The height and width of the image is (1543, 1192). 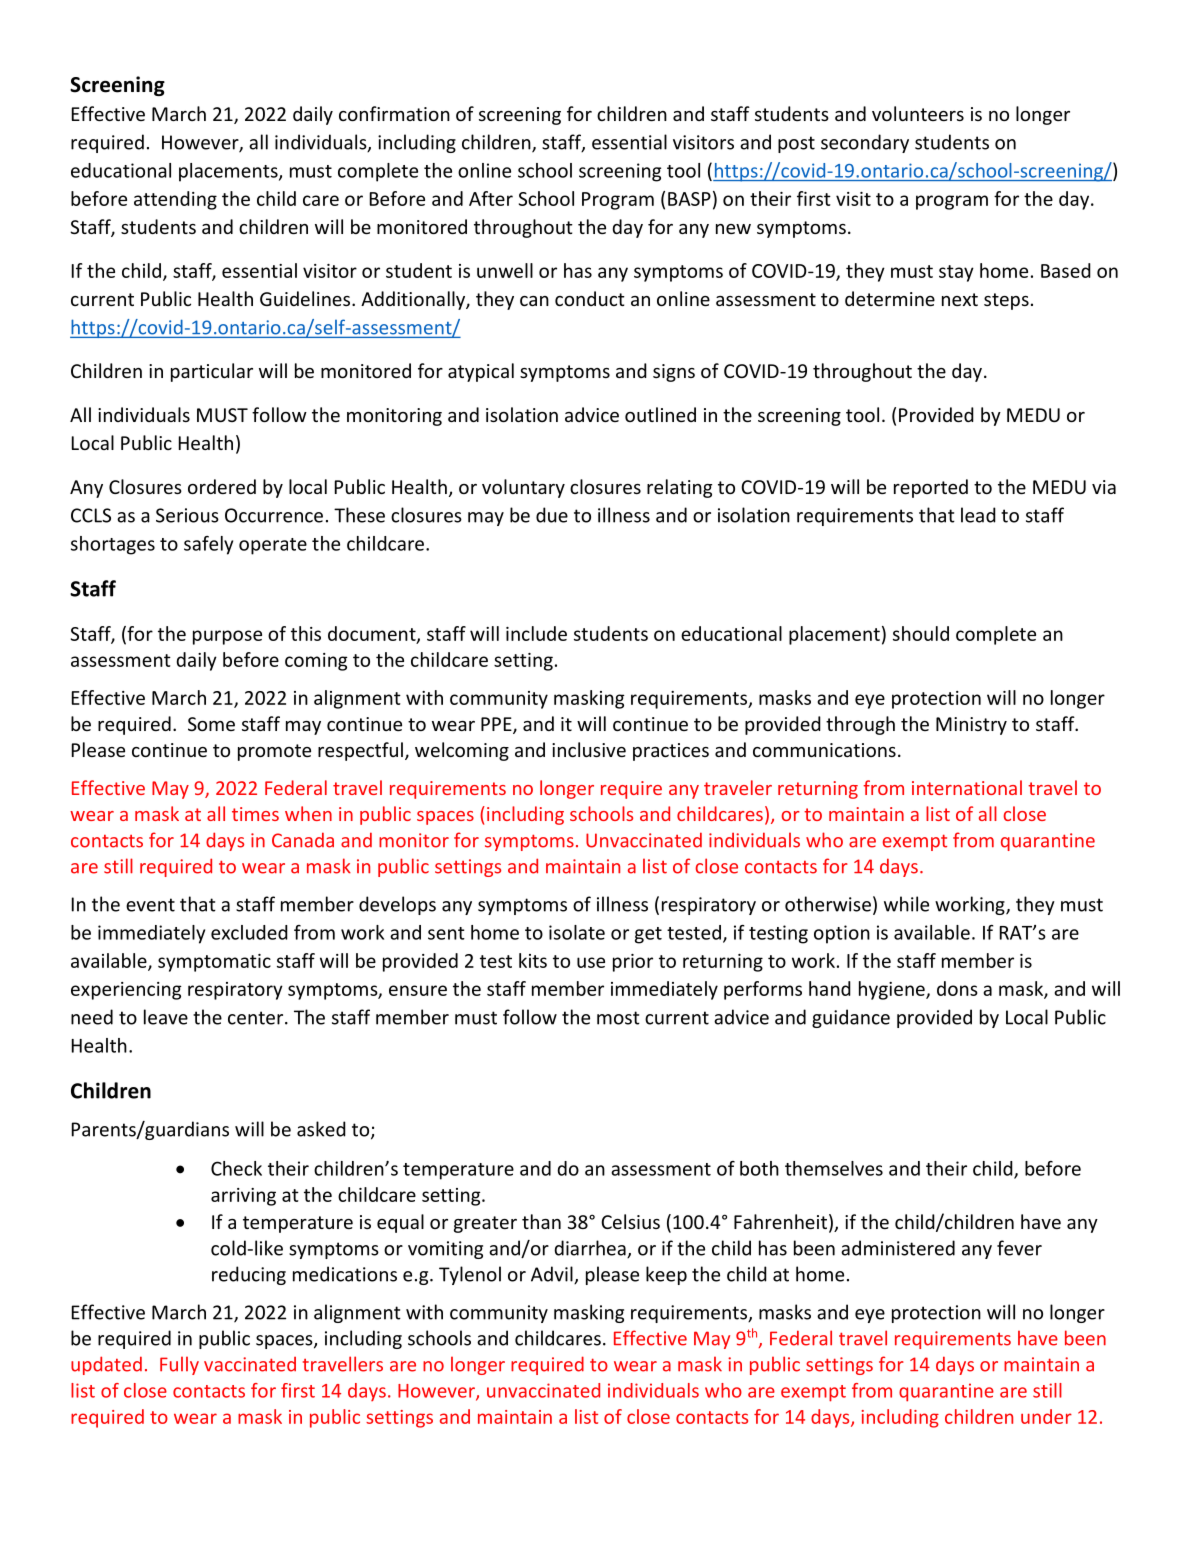 What do you see at coordinates (591, 962) in the image?
I see `use` at bounding box center [591, 962].
